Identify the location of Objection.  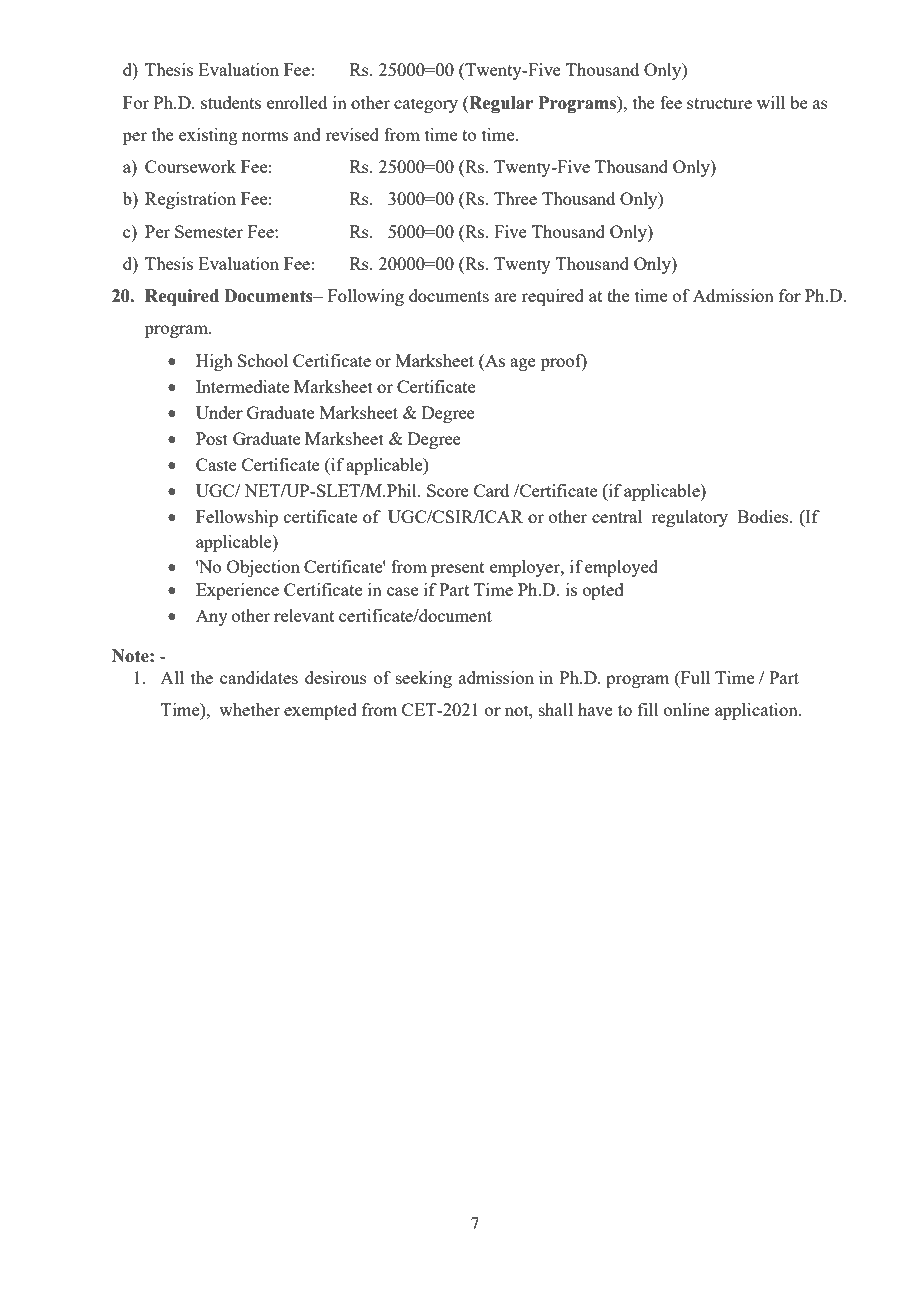
(263, 568).
